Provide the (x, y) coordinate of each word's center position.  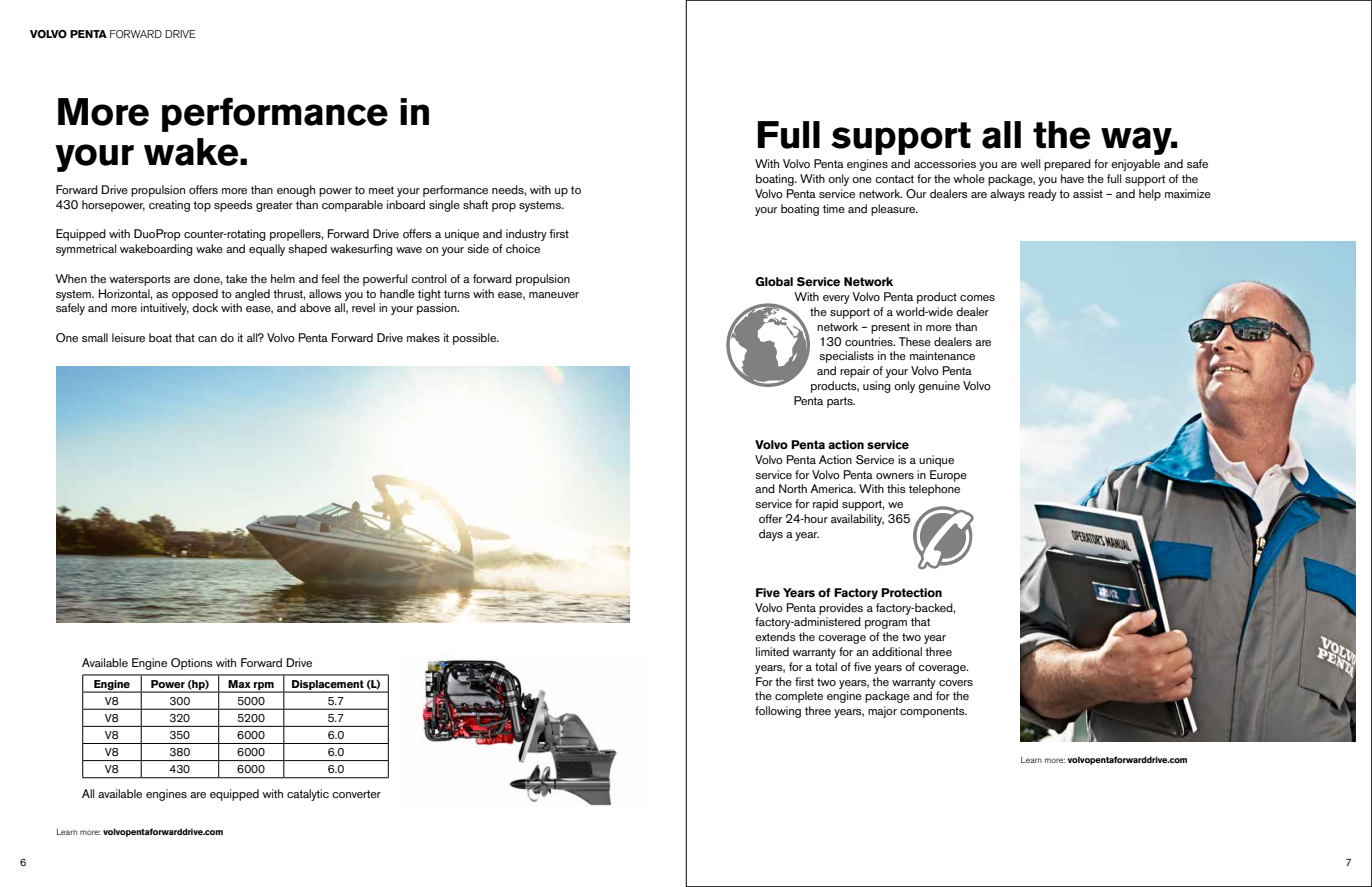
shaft (475, 204)
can (207, 339)
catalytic (308, 795)
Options (192, 664)
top (202, 206)
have (1072, 178)
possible (476, 339)
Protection (911, 593)
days (771, 535)
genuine (939, 387)
